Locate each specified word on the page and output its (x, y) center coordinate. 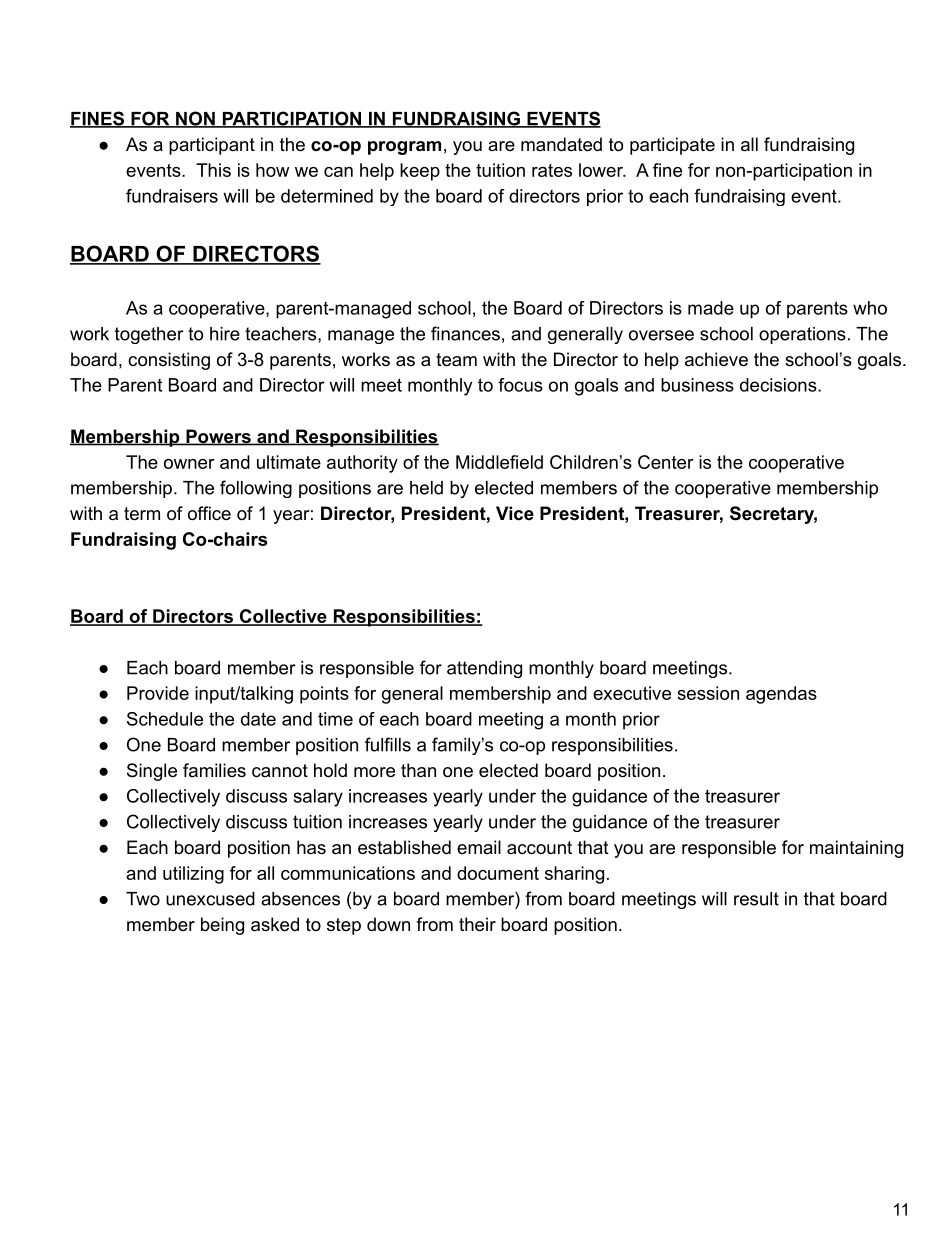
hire (225, 334)
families (214, 770)
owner (189, 464)
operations (802, 335)
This (213, 170)
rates (552, 170)
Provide (158, 693)
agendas (781, 695)
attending (484, 669)
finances (465, 333)
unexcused (210, 899)
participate (672, 146)
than (418, 770)
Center (666, 462)
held (426, 488)
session (708, 693)
